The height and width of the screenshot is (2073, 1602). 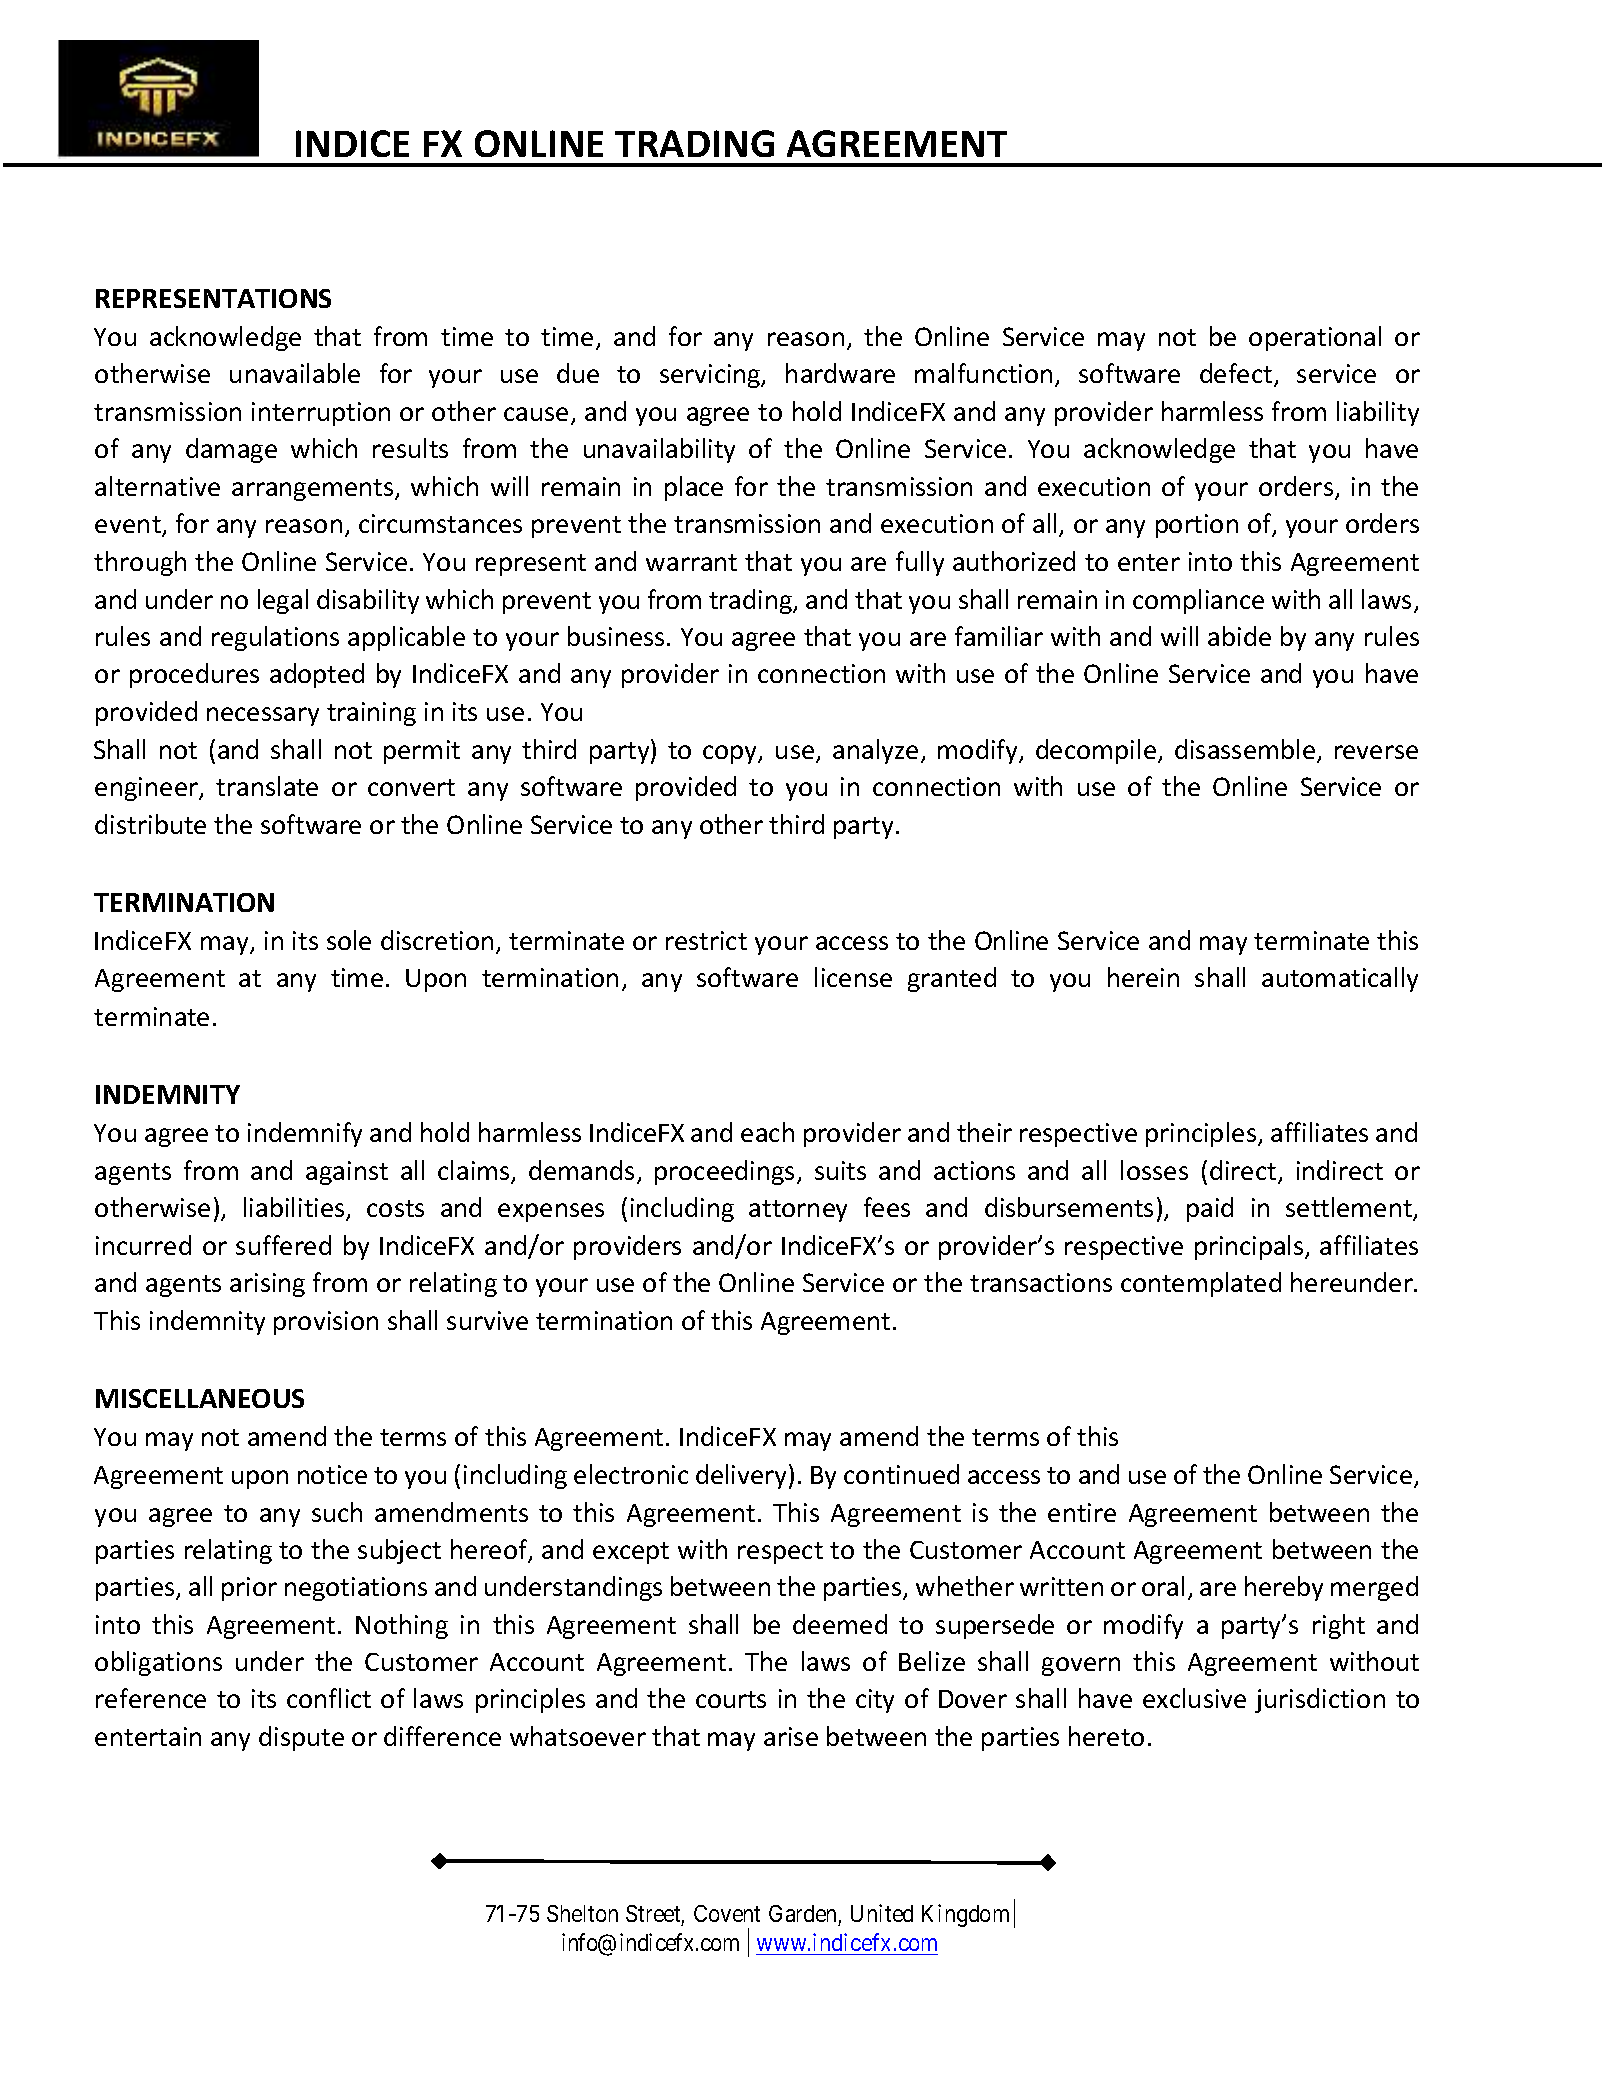 I want to click on defect, so click(x=1237, y=375).
